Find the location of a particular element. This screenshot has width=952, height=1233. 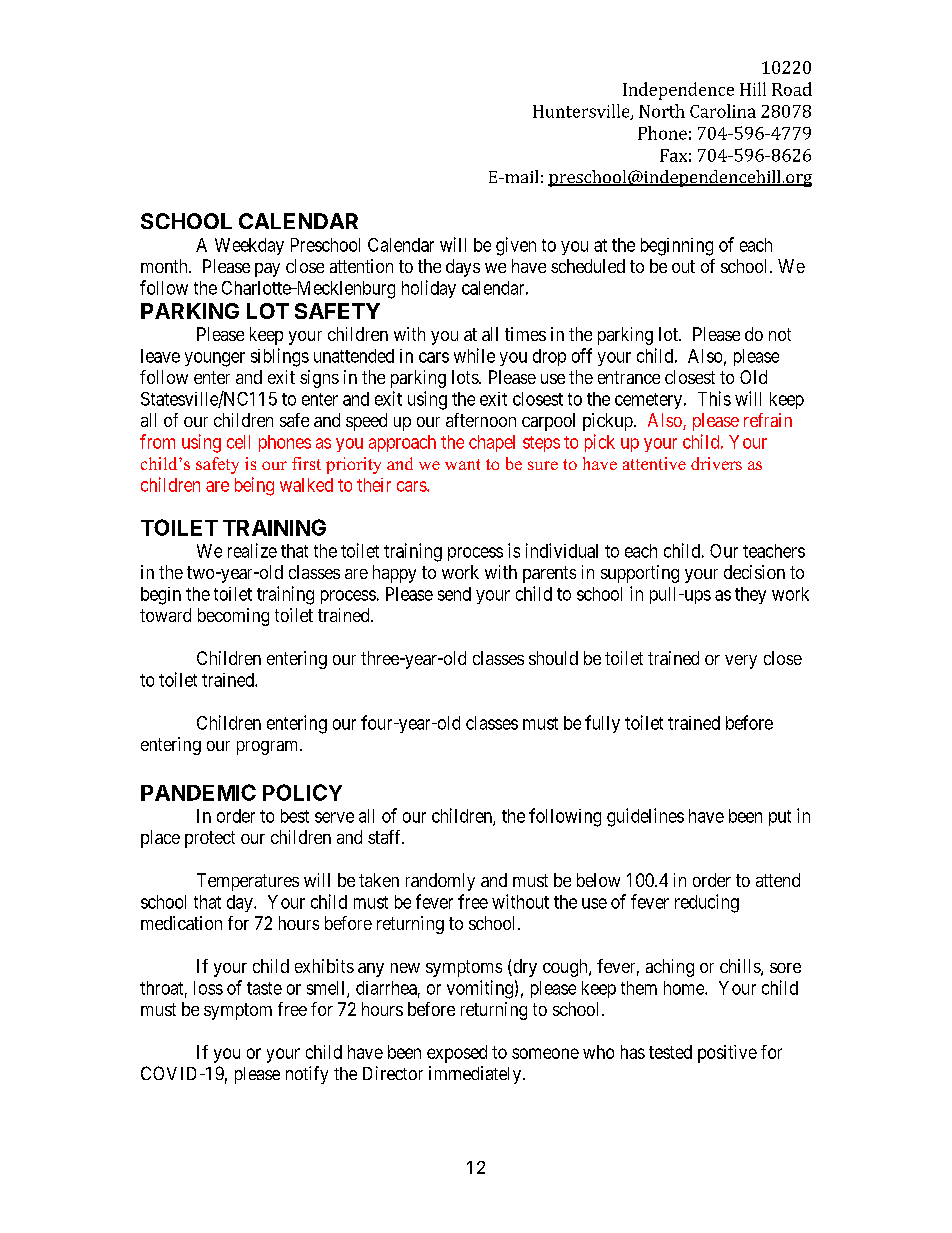

given is located at coordinates (516, 246).
